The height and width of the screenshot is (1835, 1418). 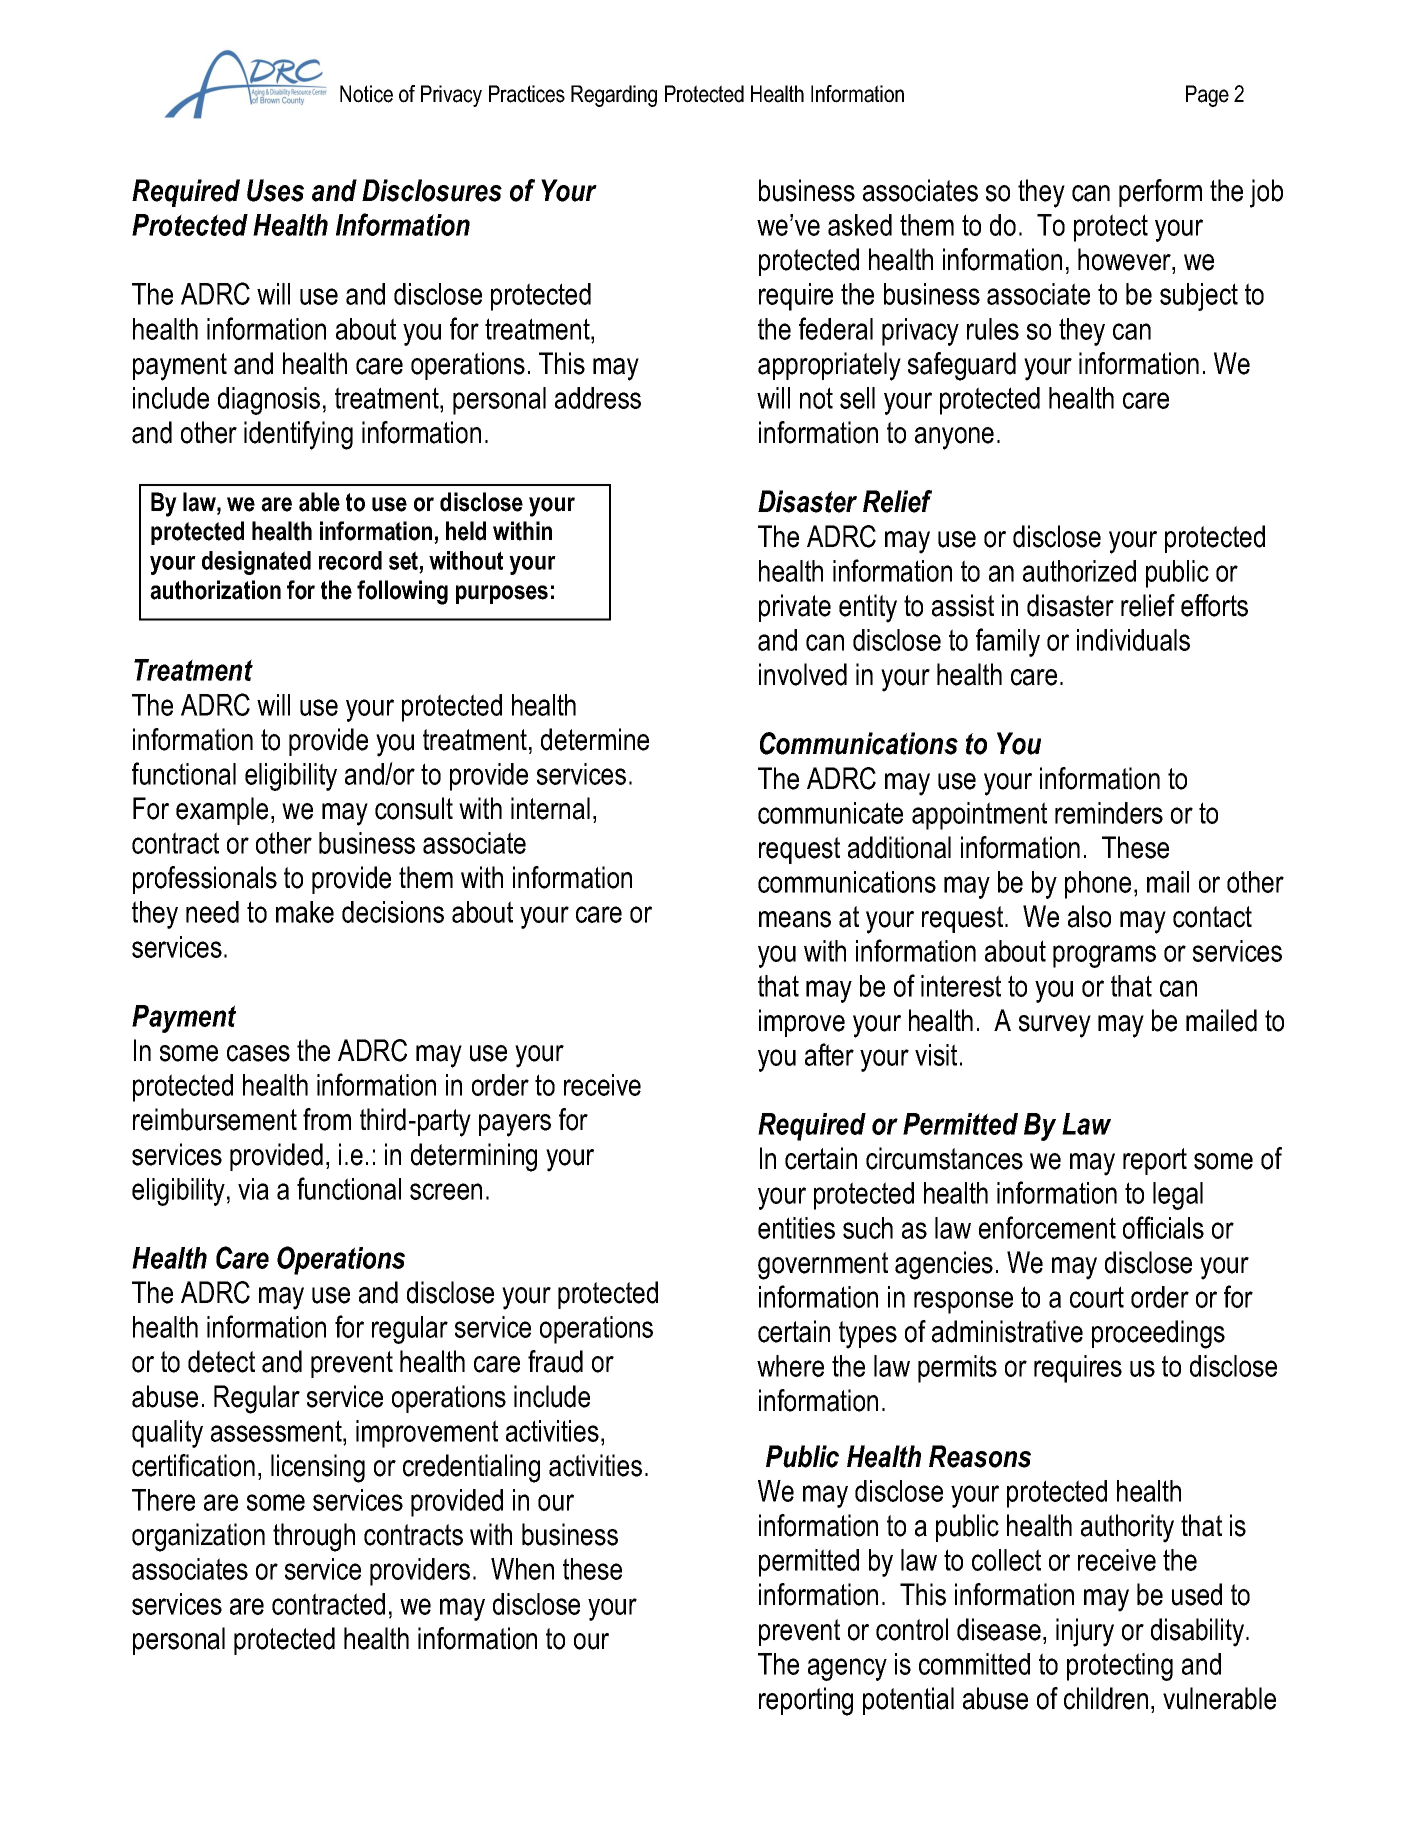 I want to click on entities, so click(x=796, y=1228).
